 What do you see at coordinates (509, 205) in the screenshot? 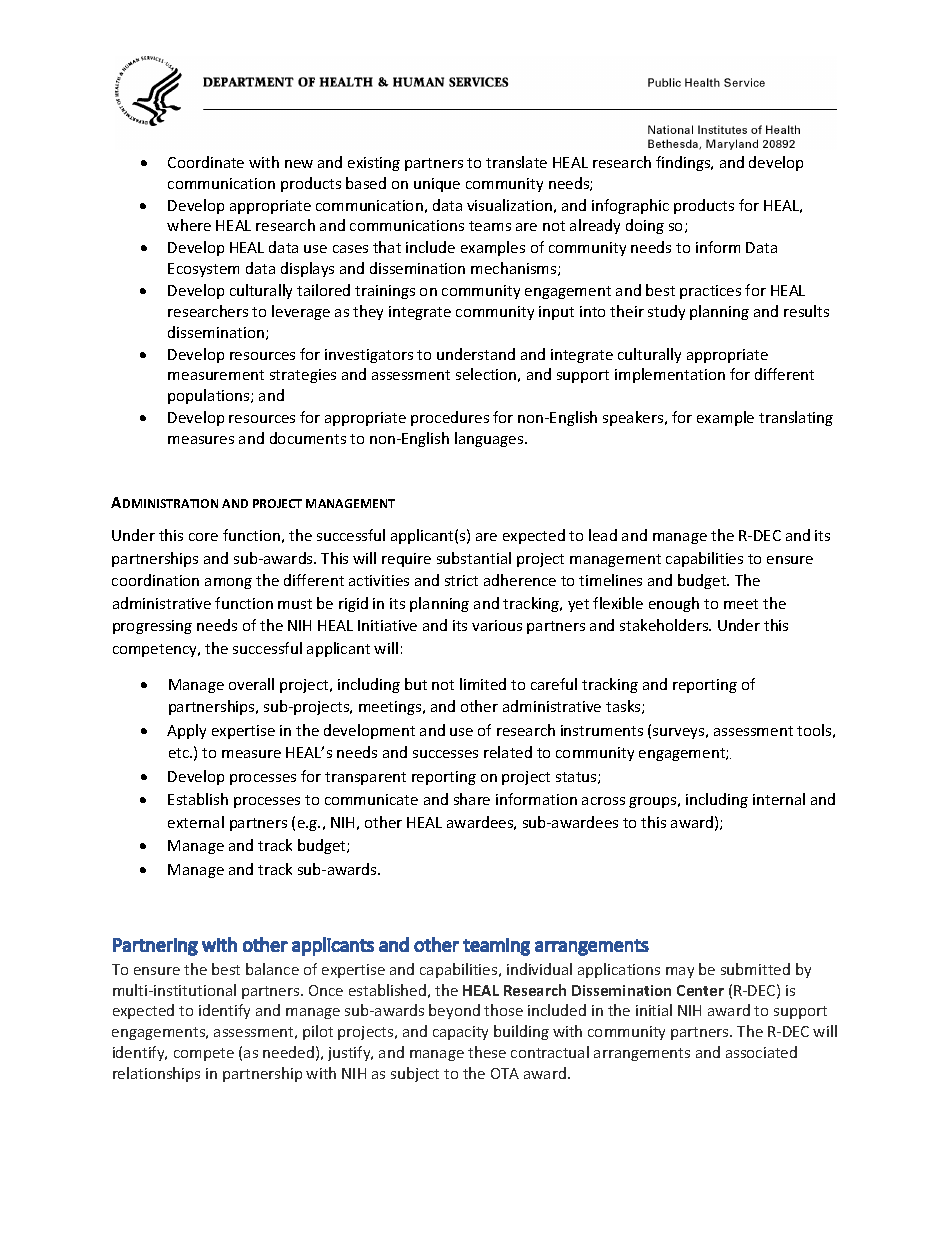
I see `visualization` at bounding box center [509, 205].
